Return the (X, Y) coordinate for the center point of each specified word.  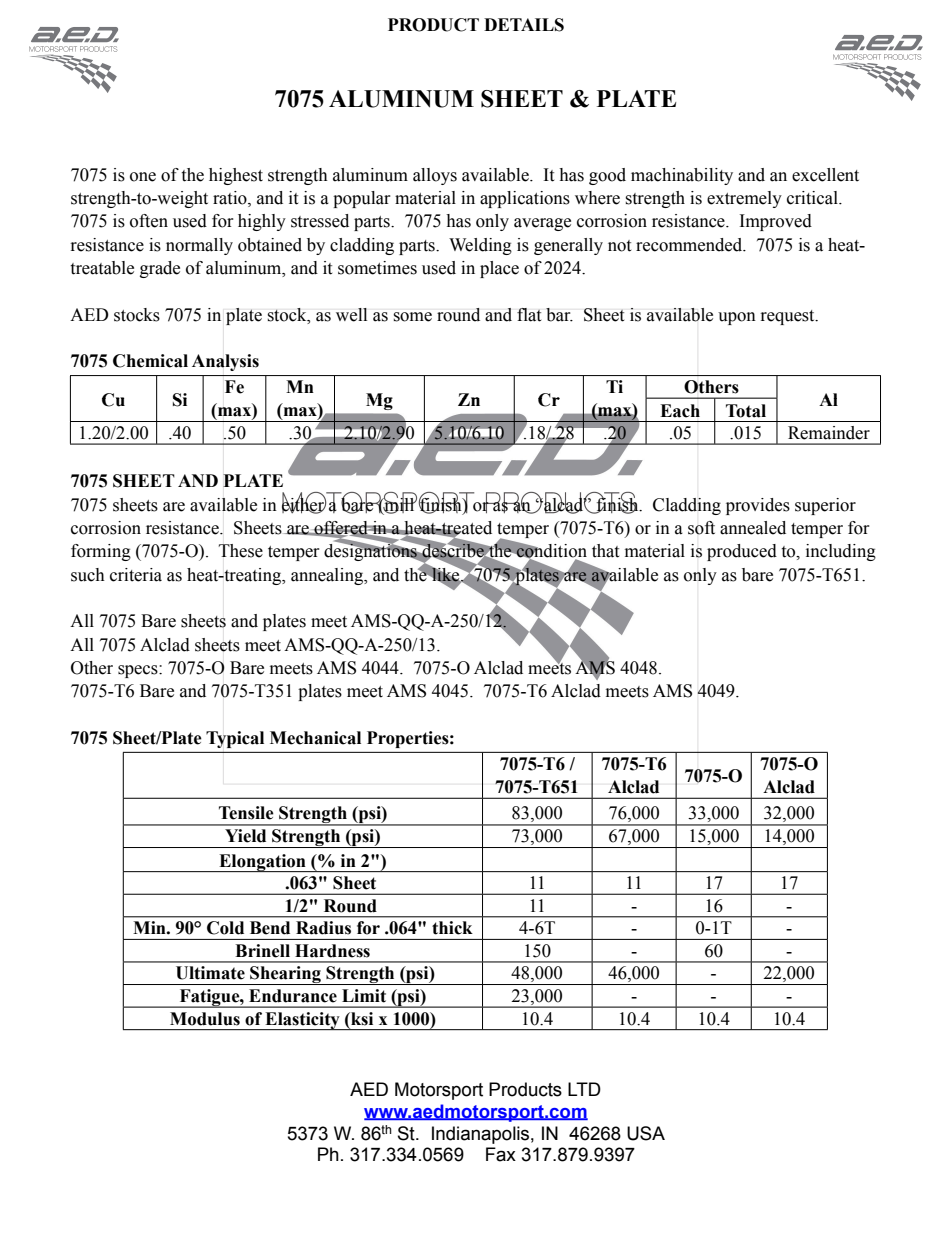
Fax (501, 1154)
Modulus (205, 1019)
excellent (825, 175)
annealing (328, 576)
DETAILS (524, 25)
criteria (136, 575)
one (143, 177)
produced (742, 552)
